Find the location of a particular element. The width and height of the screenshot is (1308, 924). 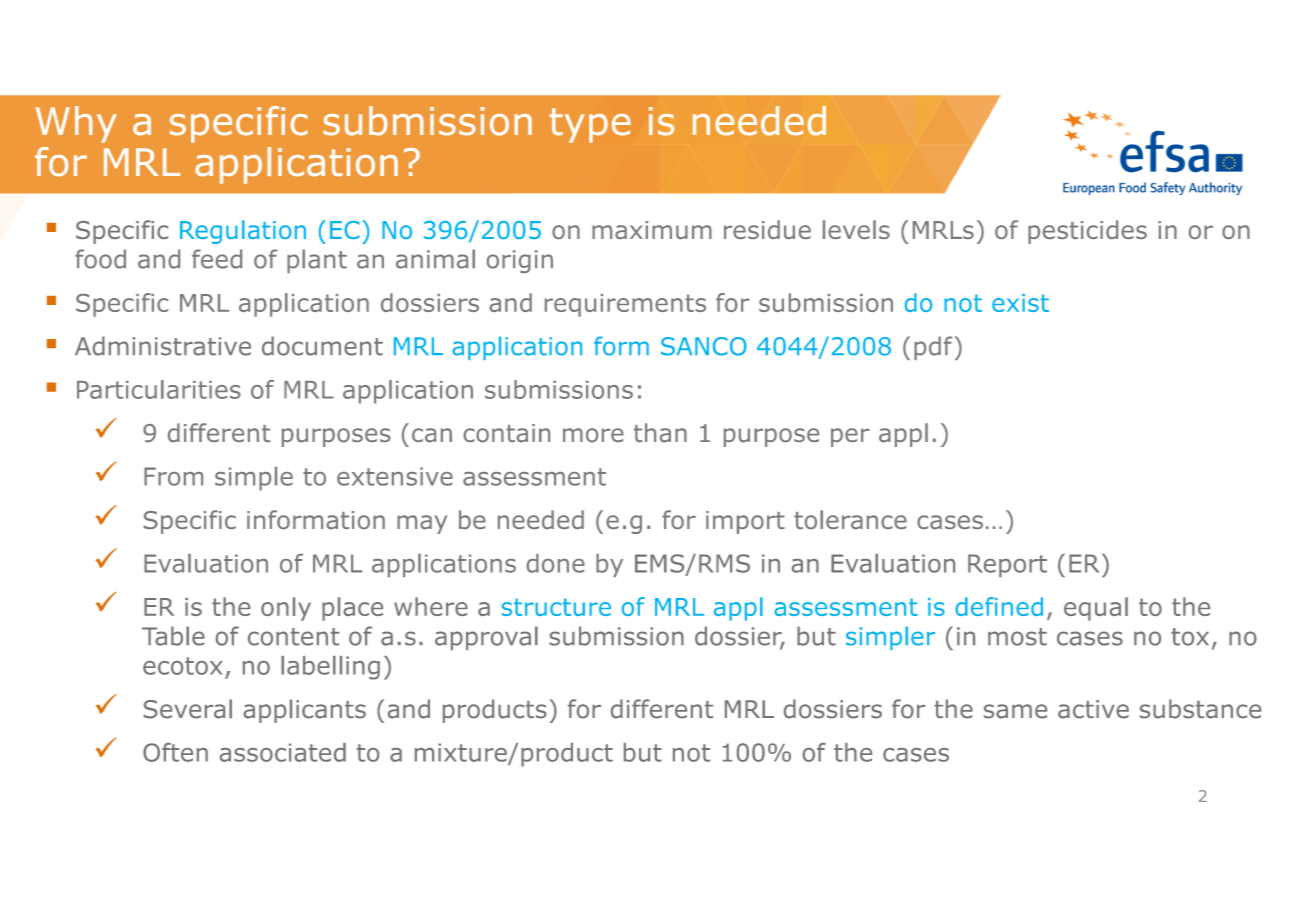

equal is located at coordinates (1096, 609).
